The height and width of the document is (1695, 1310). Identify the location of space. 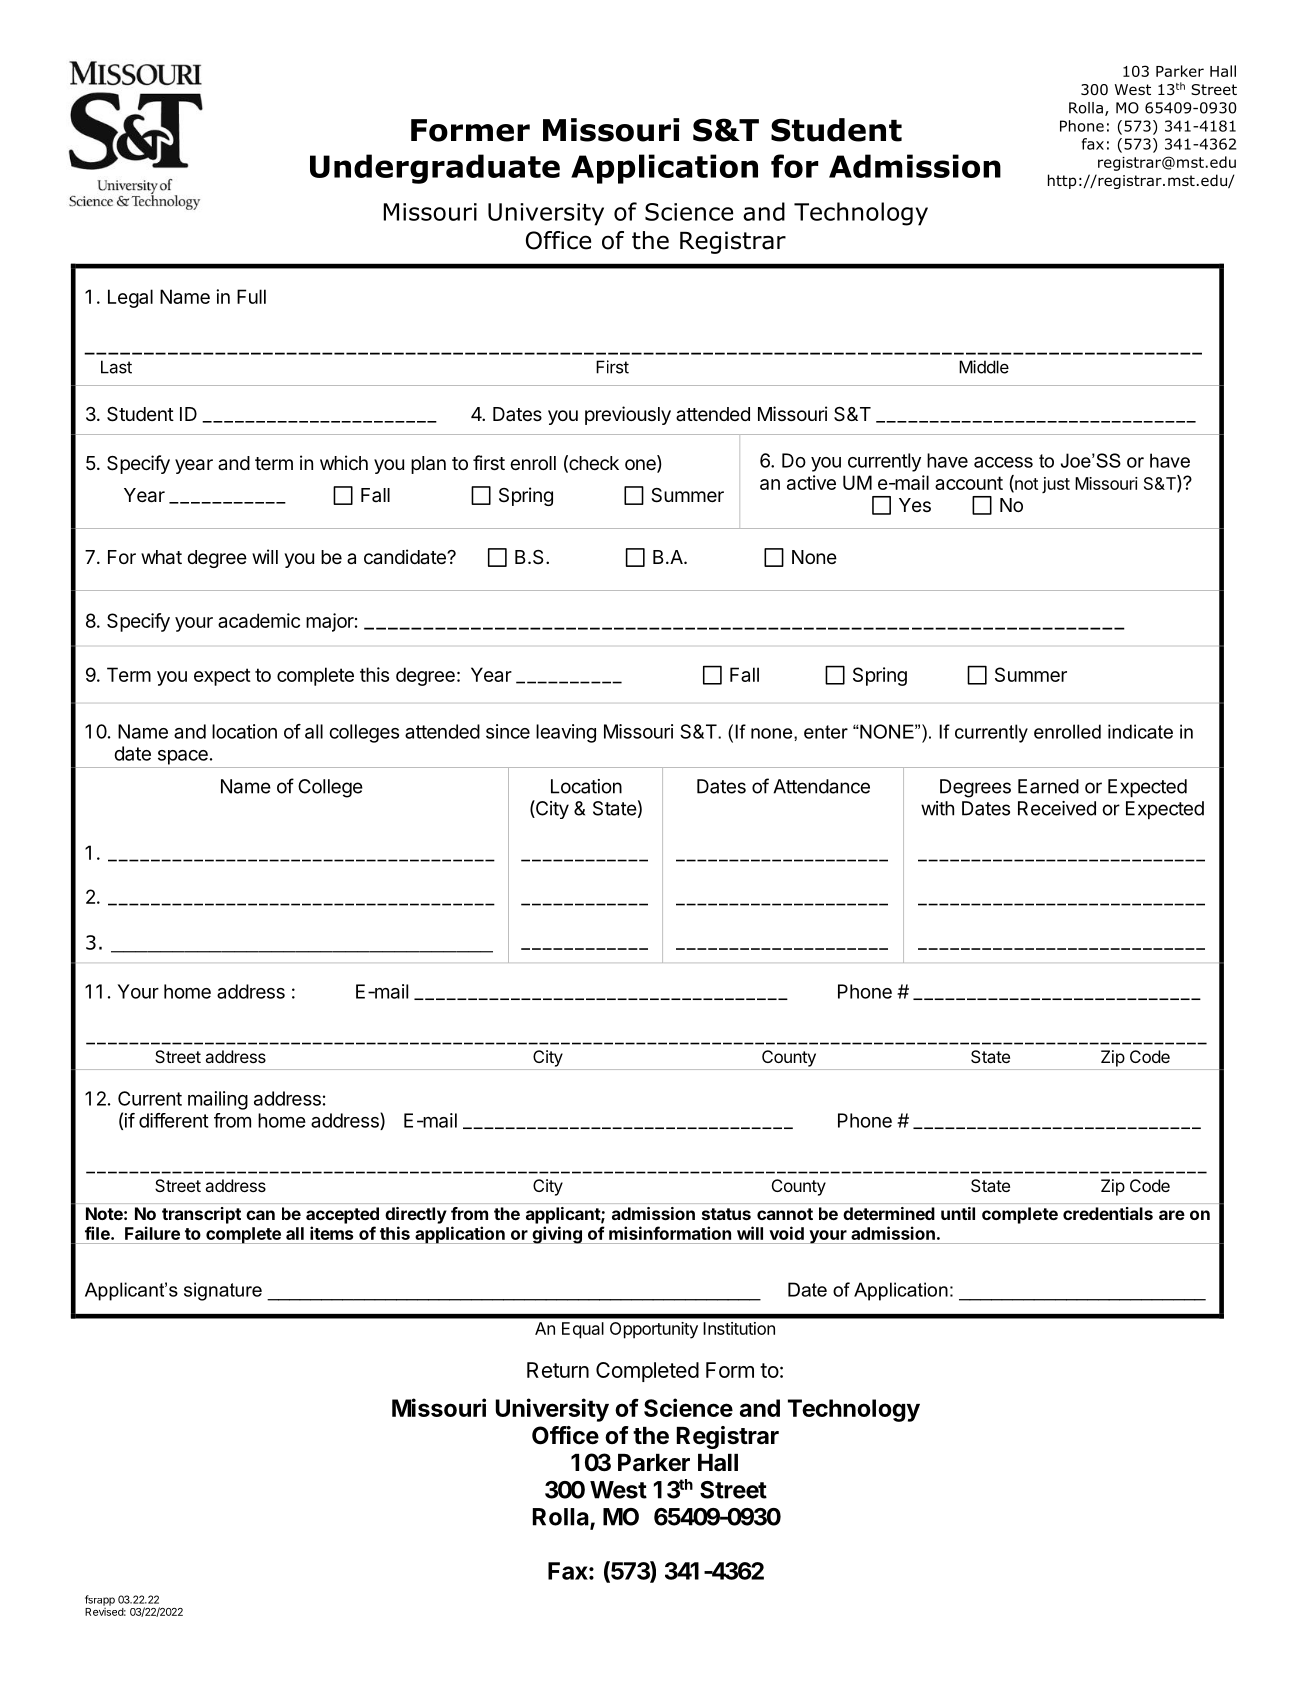
(183, 757).
